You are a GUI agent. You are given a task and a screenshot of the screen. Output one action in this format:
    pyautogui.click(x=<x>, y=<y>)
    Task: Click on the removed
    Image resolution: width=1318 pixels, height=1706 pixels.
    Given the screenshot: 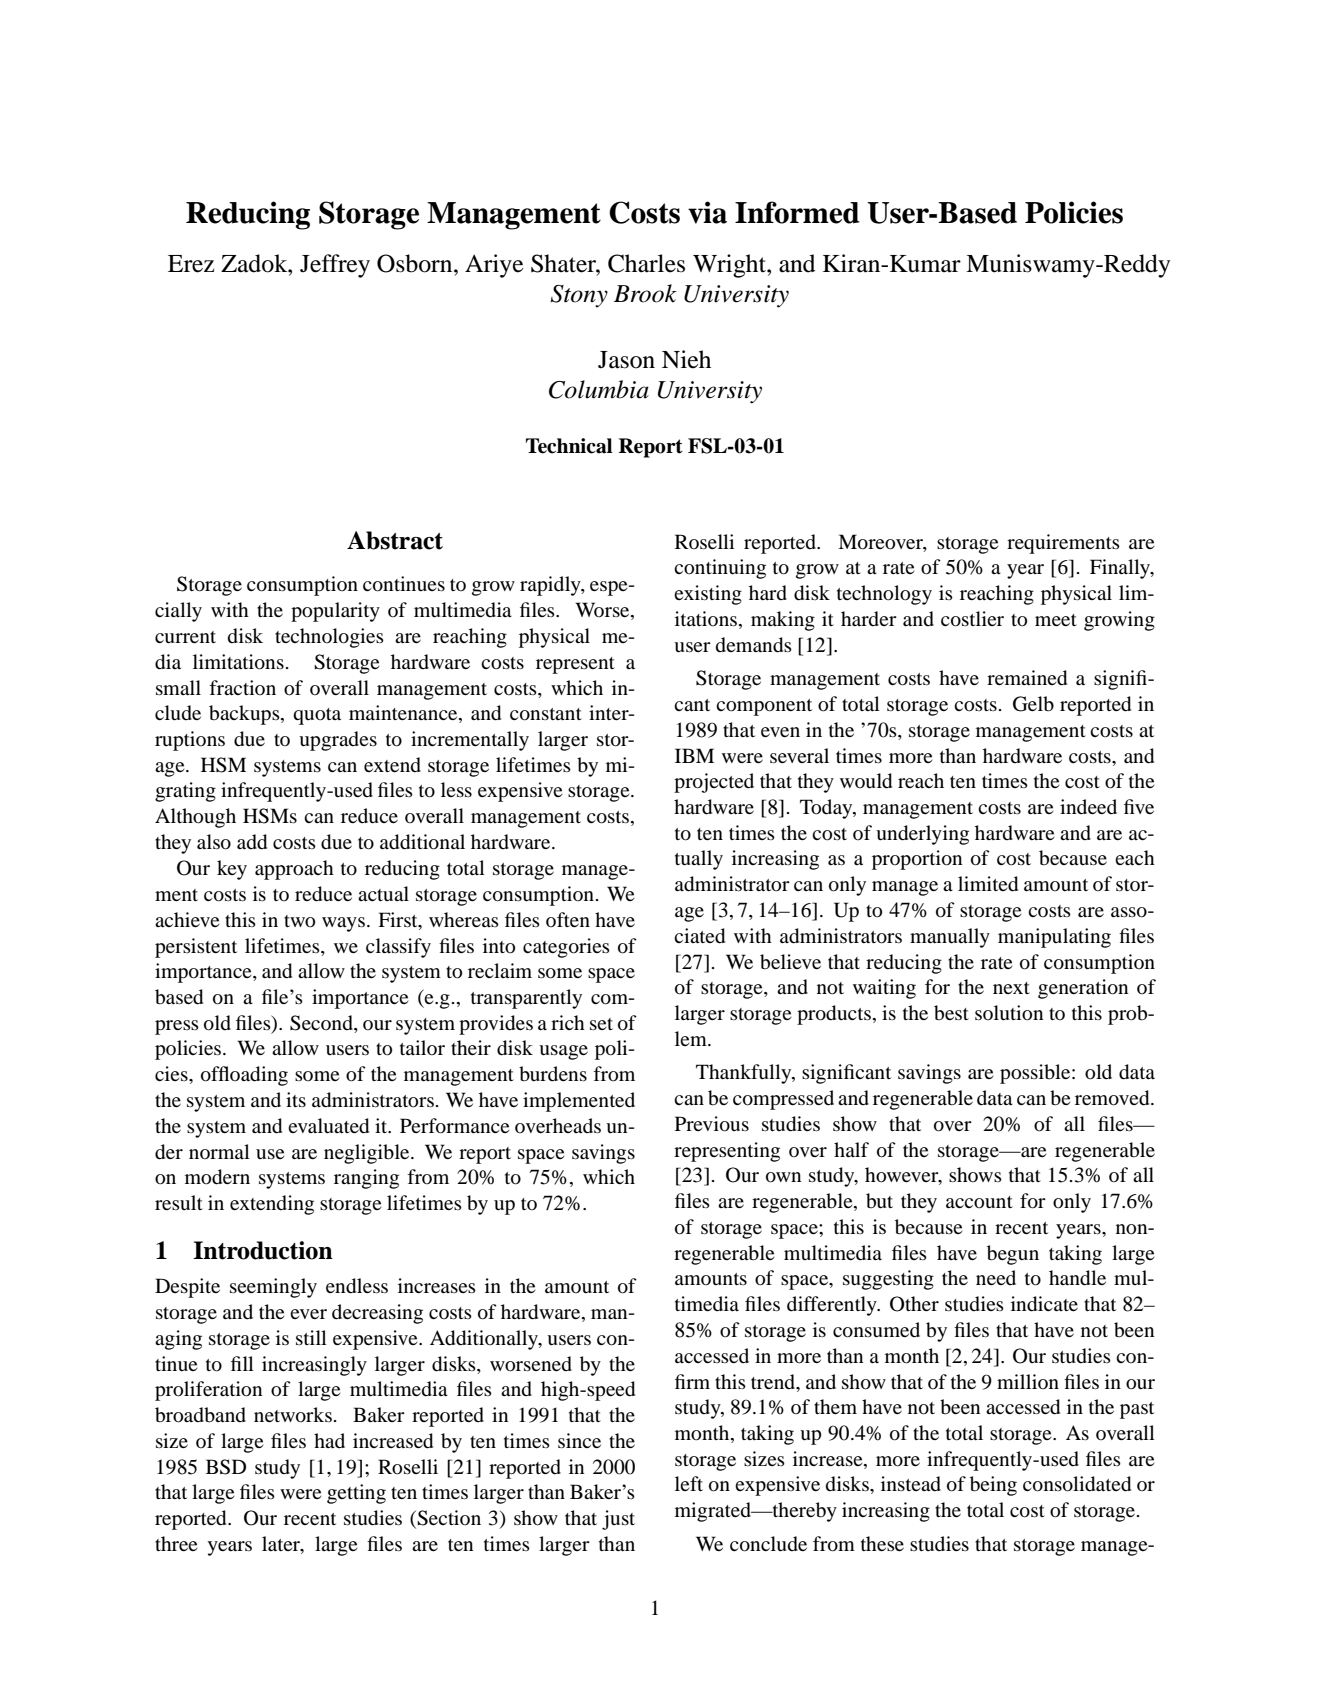 What is the action you would take?
    pyautogui.click(x=1113, y=1098)
